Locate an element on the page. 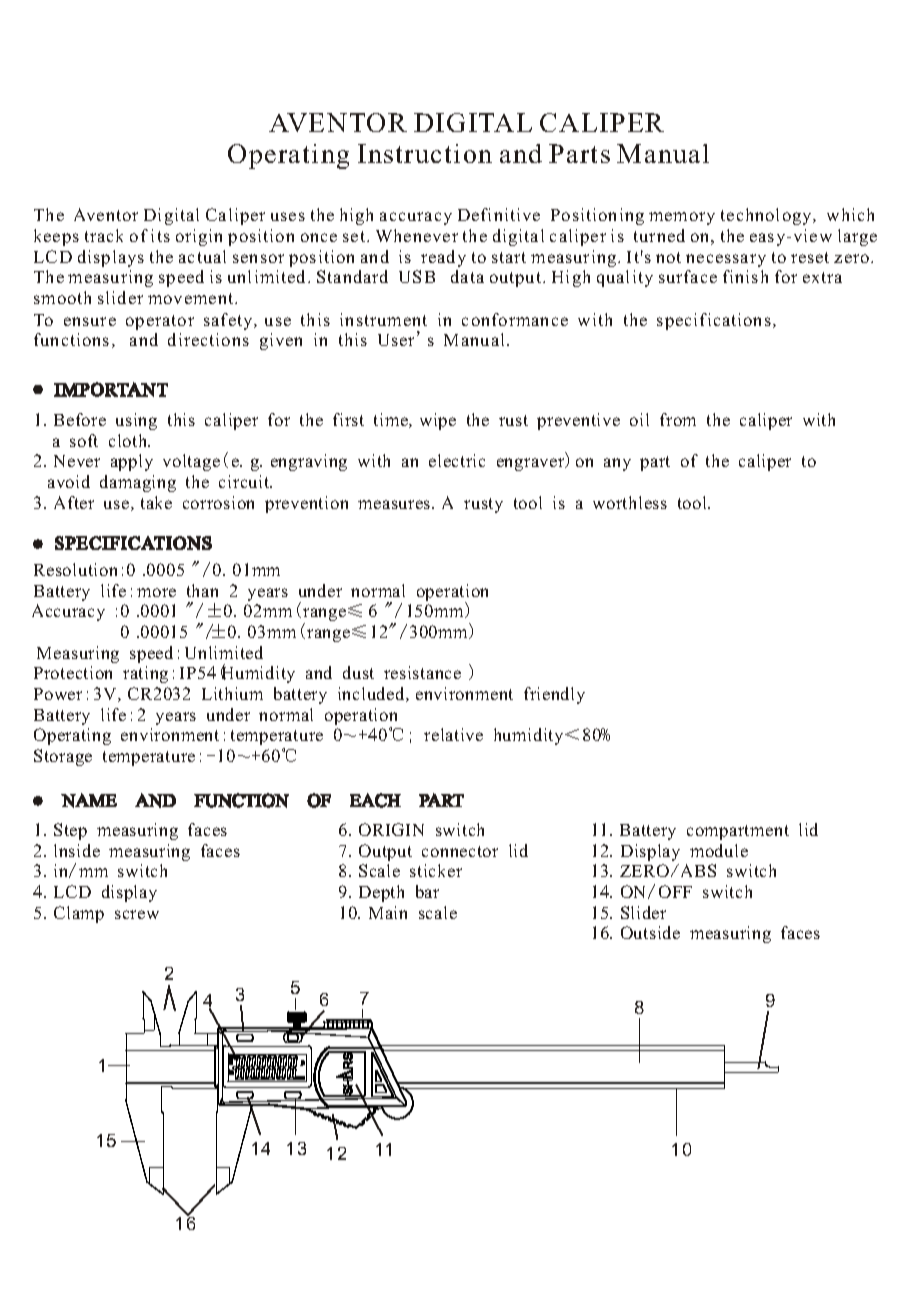 The width and height of the page is (924, 1308). electric is located at coordinates (457, 460).
